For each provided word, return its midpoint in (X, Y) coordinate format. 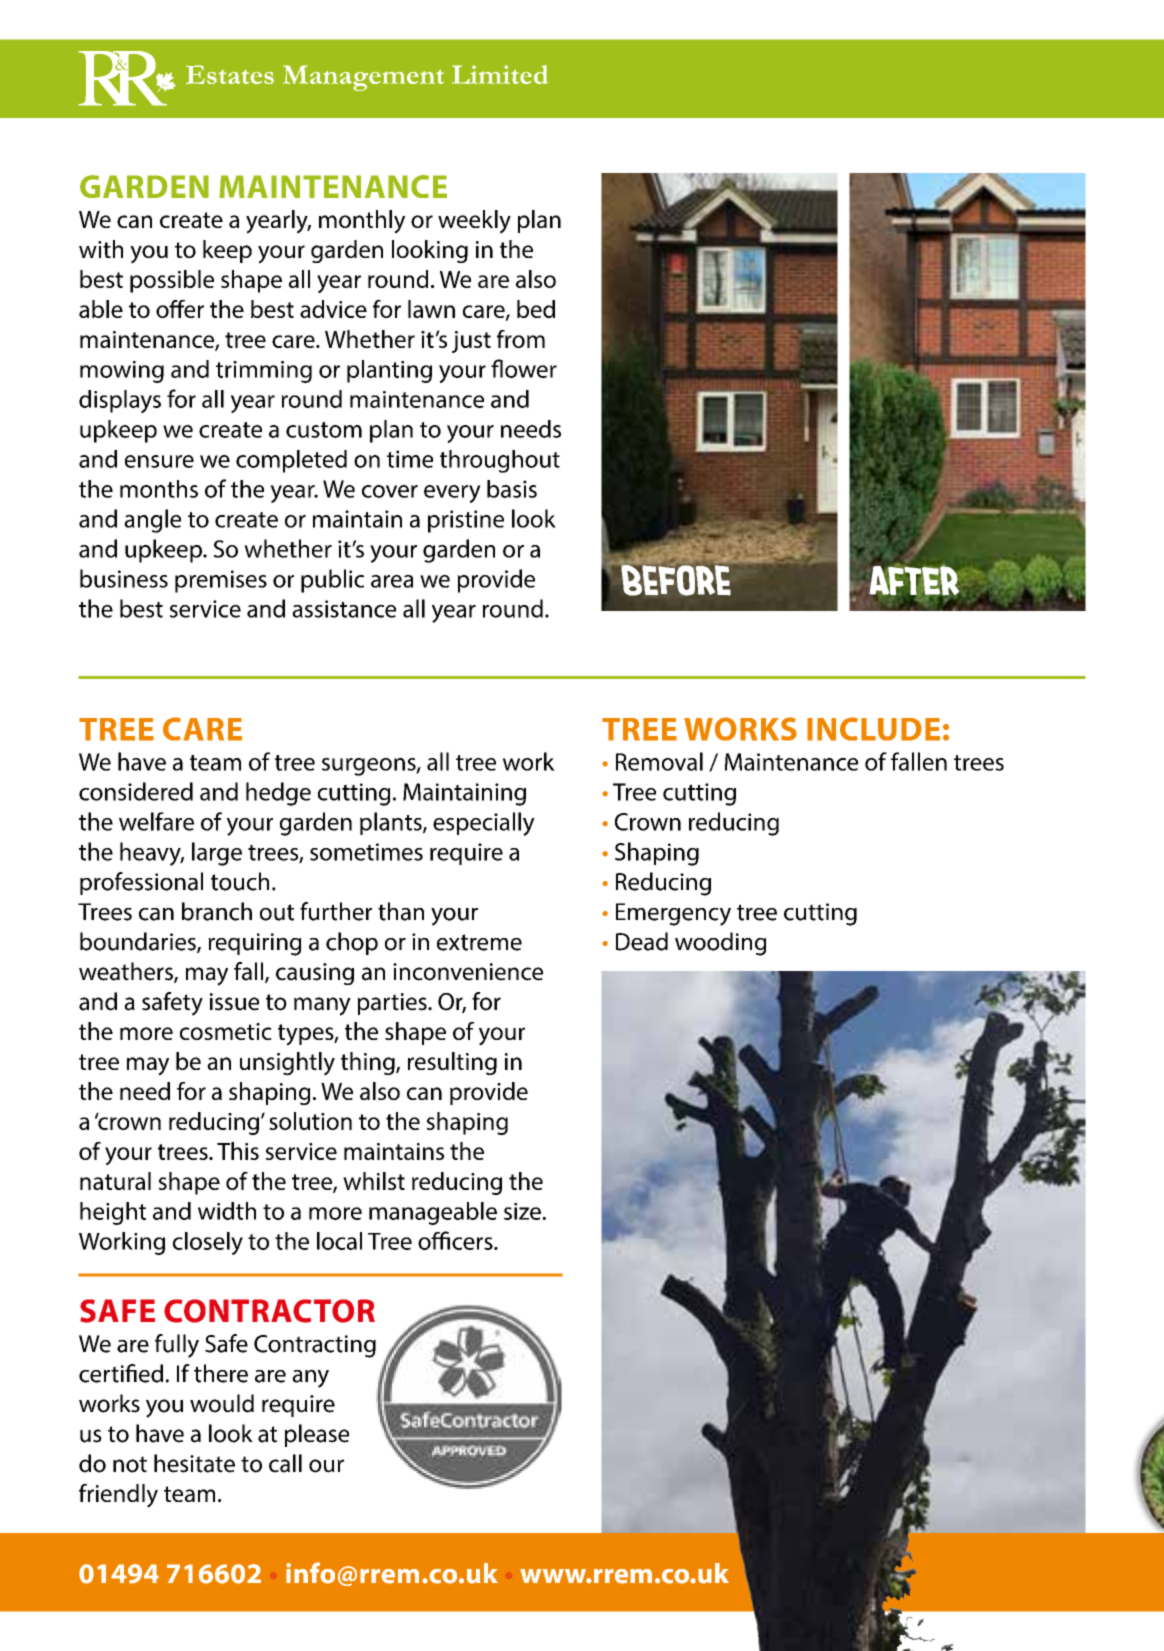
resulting (452, 1063)
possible (172, 281)
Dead (642, 941)
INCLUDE (873, 729)
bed (536, 309)
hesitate (194, 1463)
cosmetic (226, 1031)
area (392, 581)
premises (221, 581)
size (522, 1211)
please (317, 1435)
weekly (474, 222)
